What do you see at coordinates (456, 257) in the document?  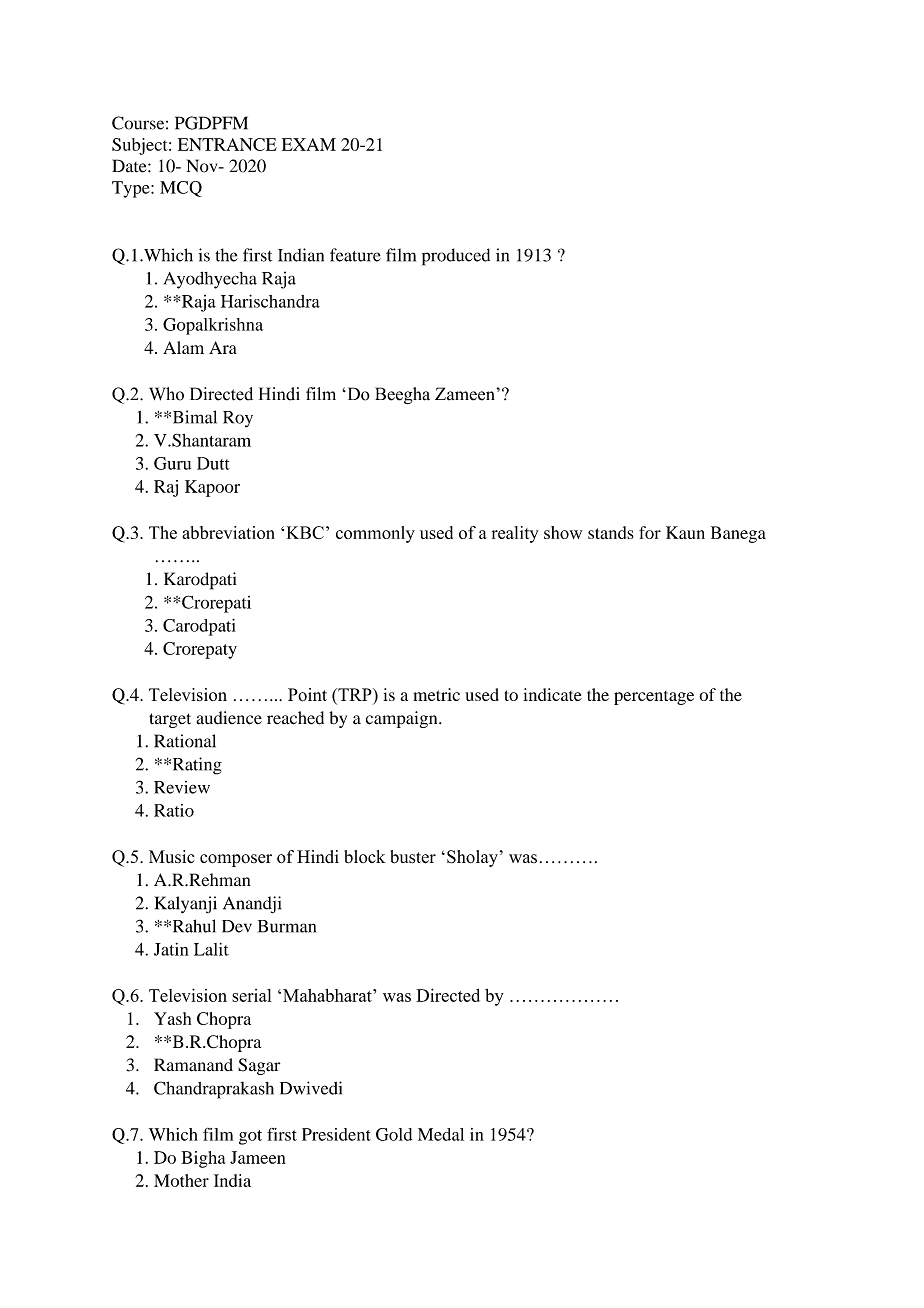 I see `produced` at bounding box center [456, 257].
